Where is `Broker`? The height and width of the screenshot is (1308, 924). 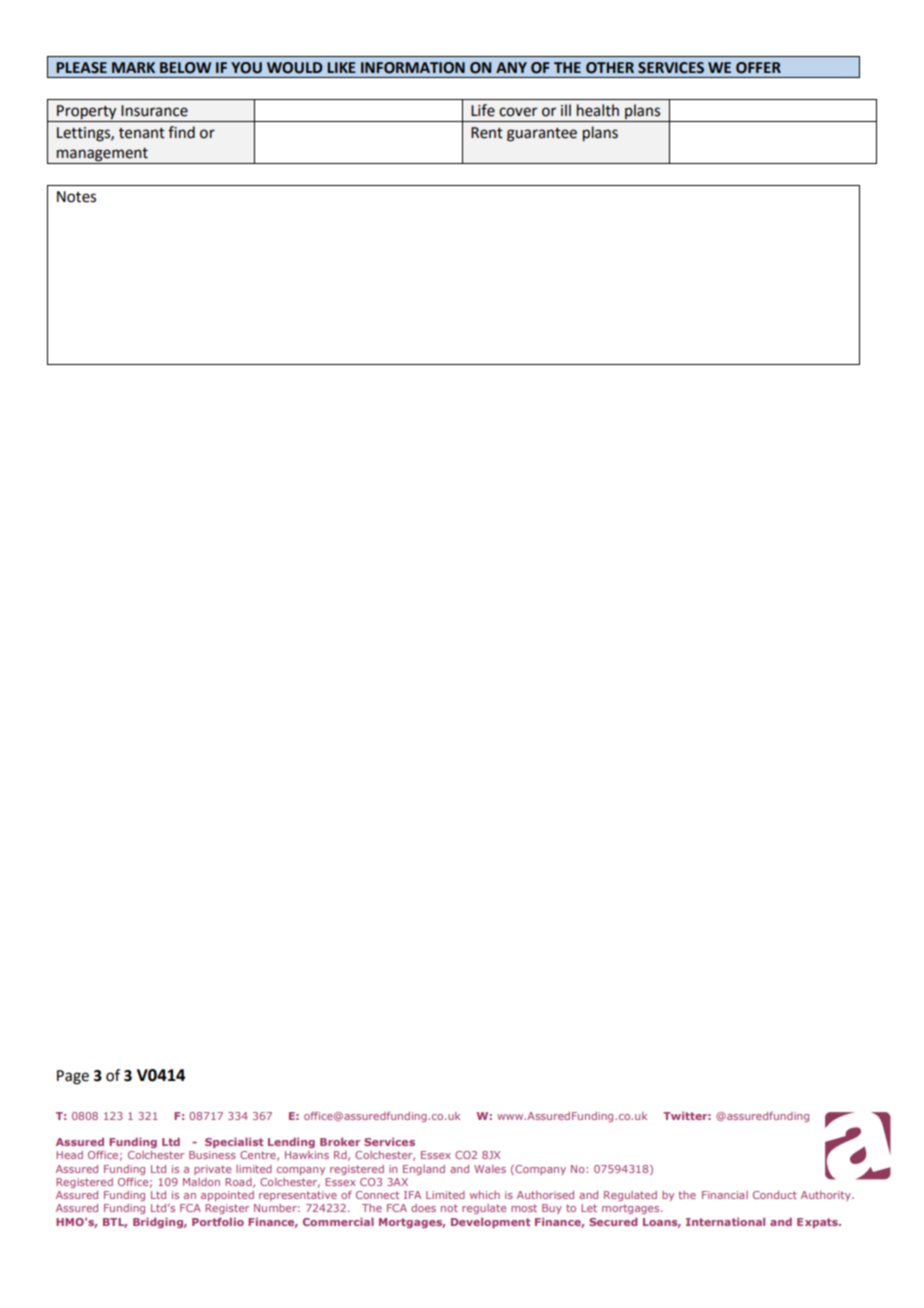 Broker is located at coordinates (340, 1142).
